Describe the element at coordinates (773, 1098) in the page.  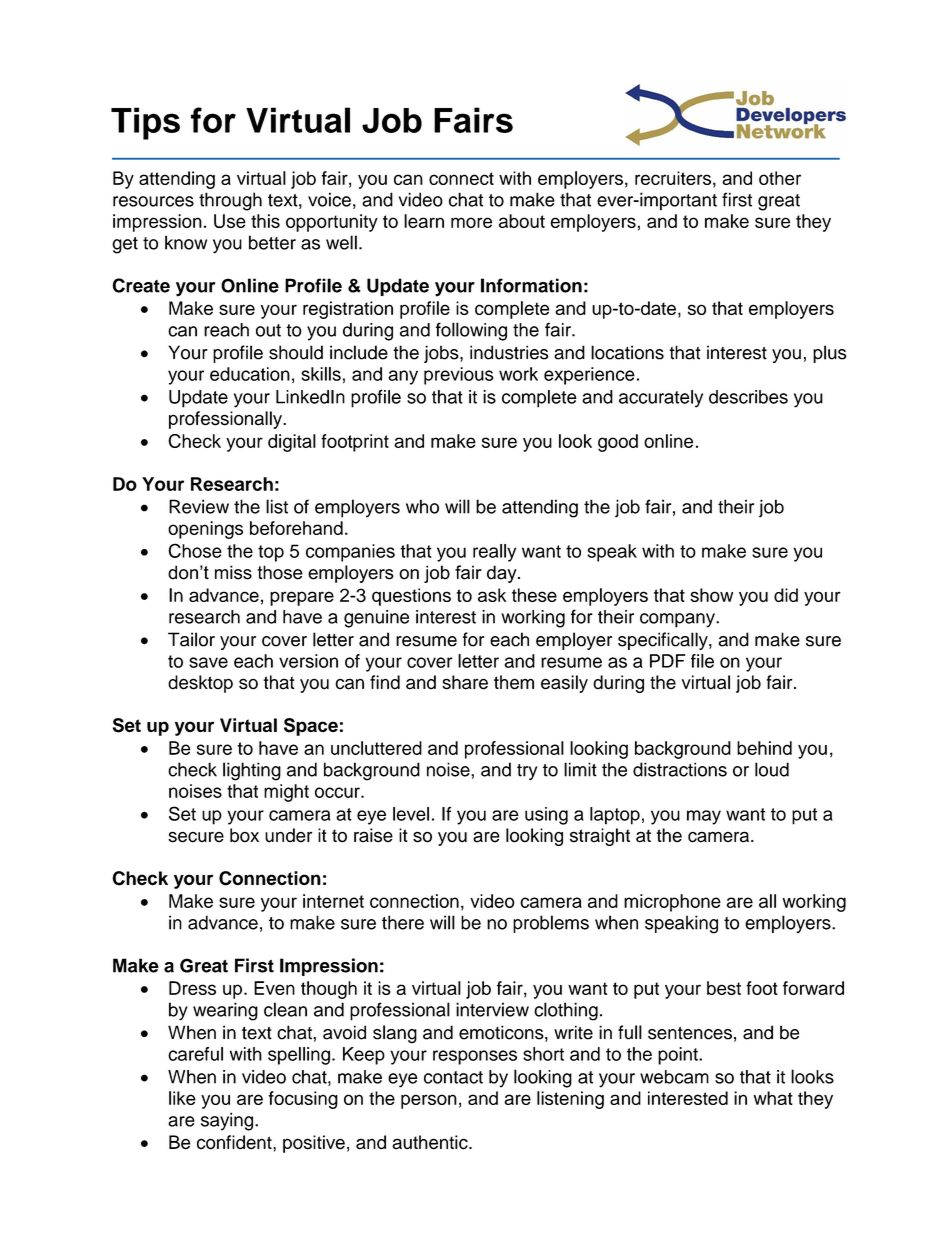
I see `what` at that location.
